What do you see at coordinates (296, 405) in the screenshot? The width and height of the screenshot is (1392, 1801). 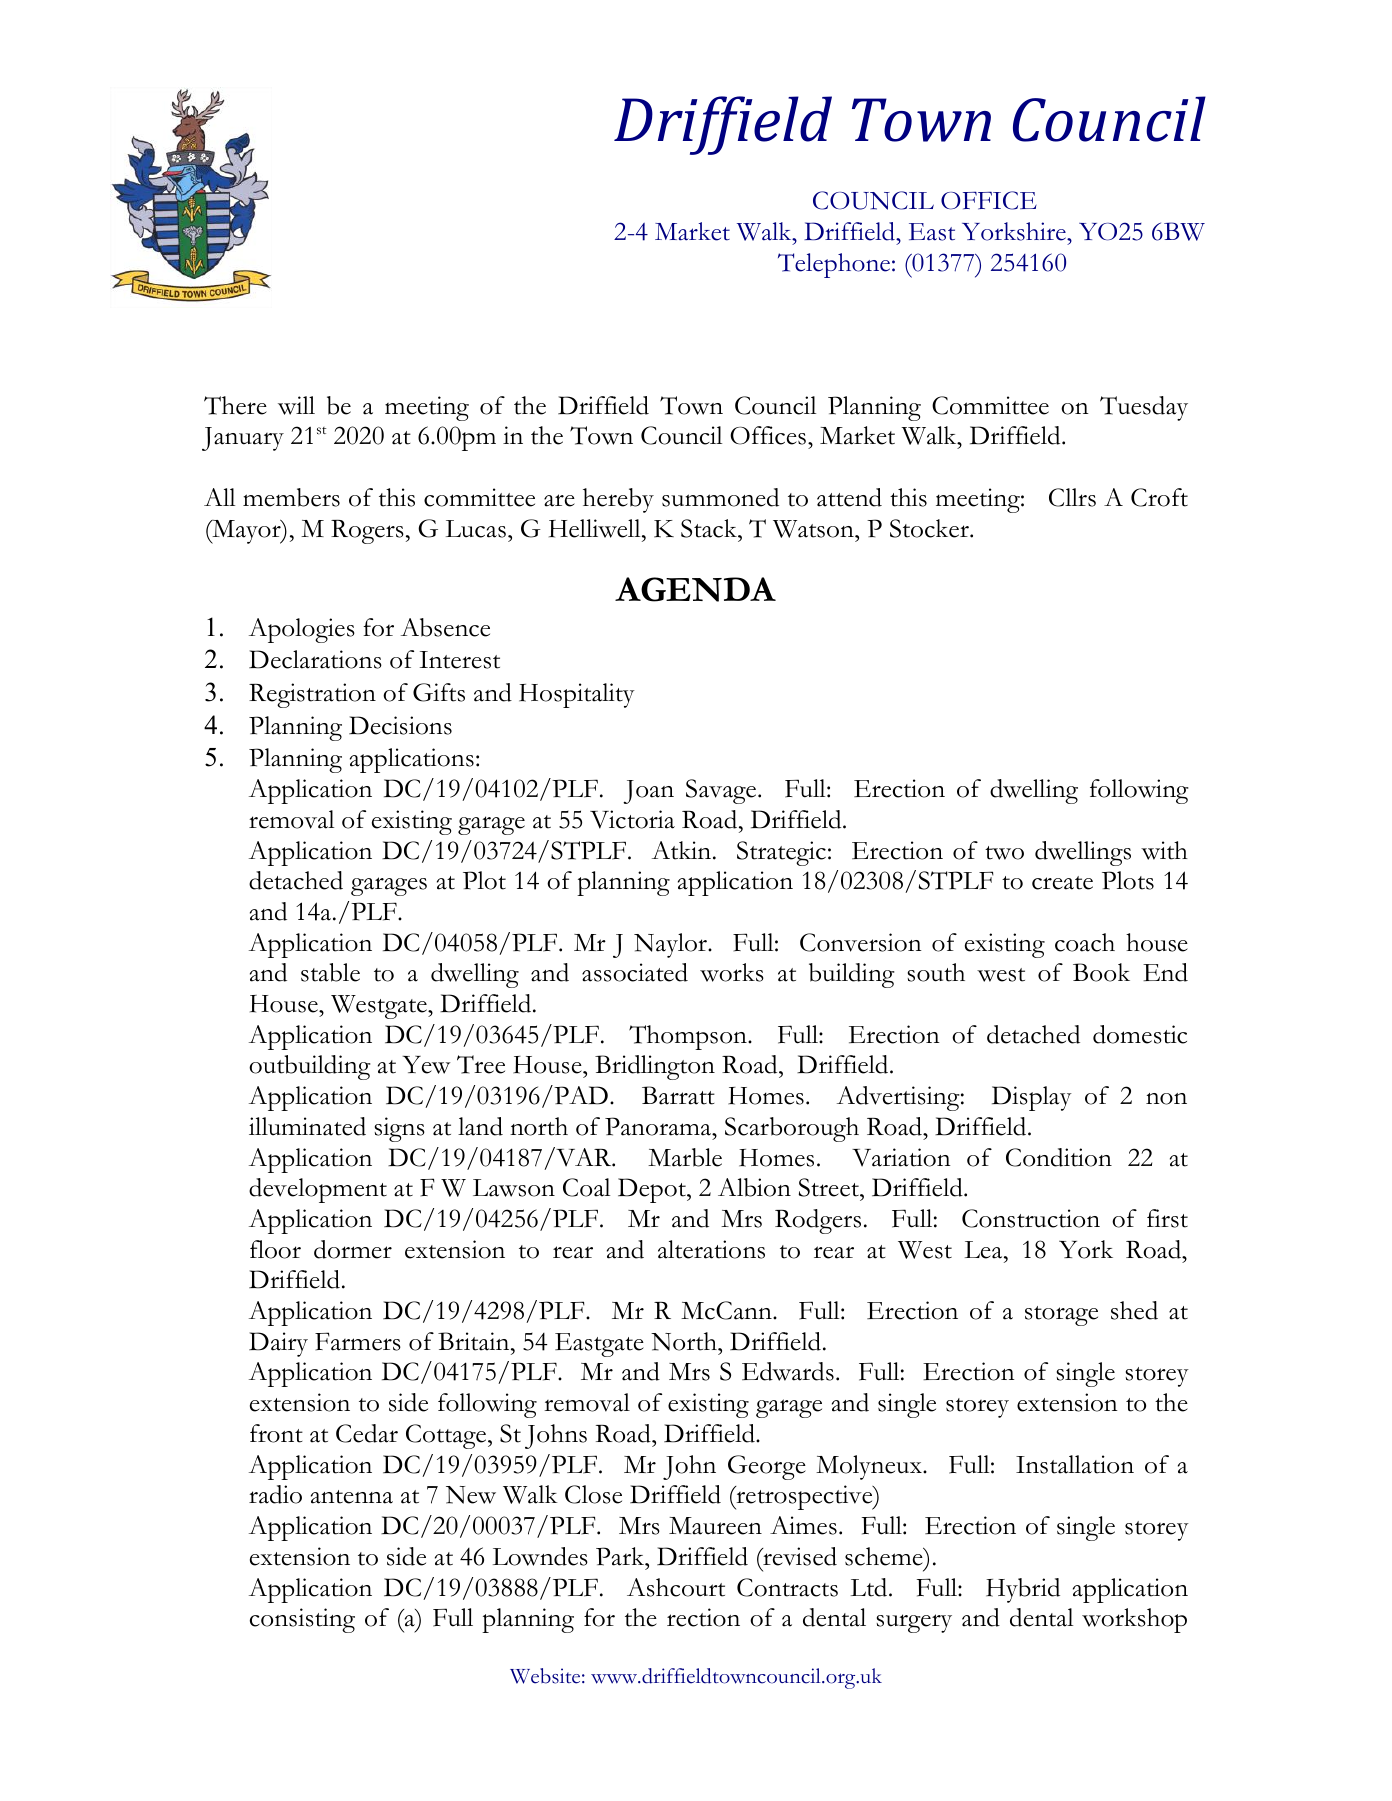 I see `will` at bounding box center [296, 405].
